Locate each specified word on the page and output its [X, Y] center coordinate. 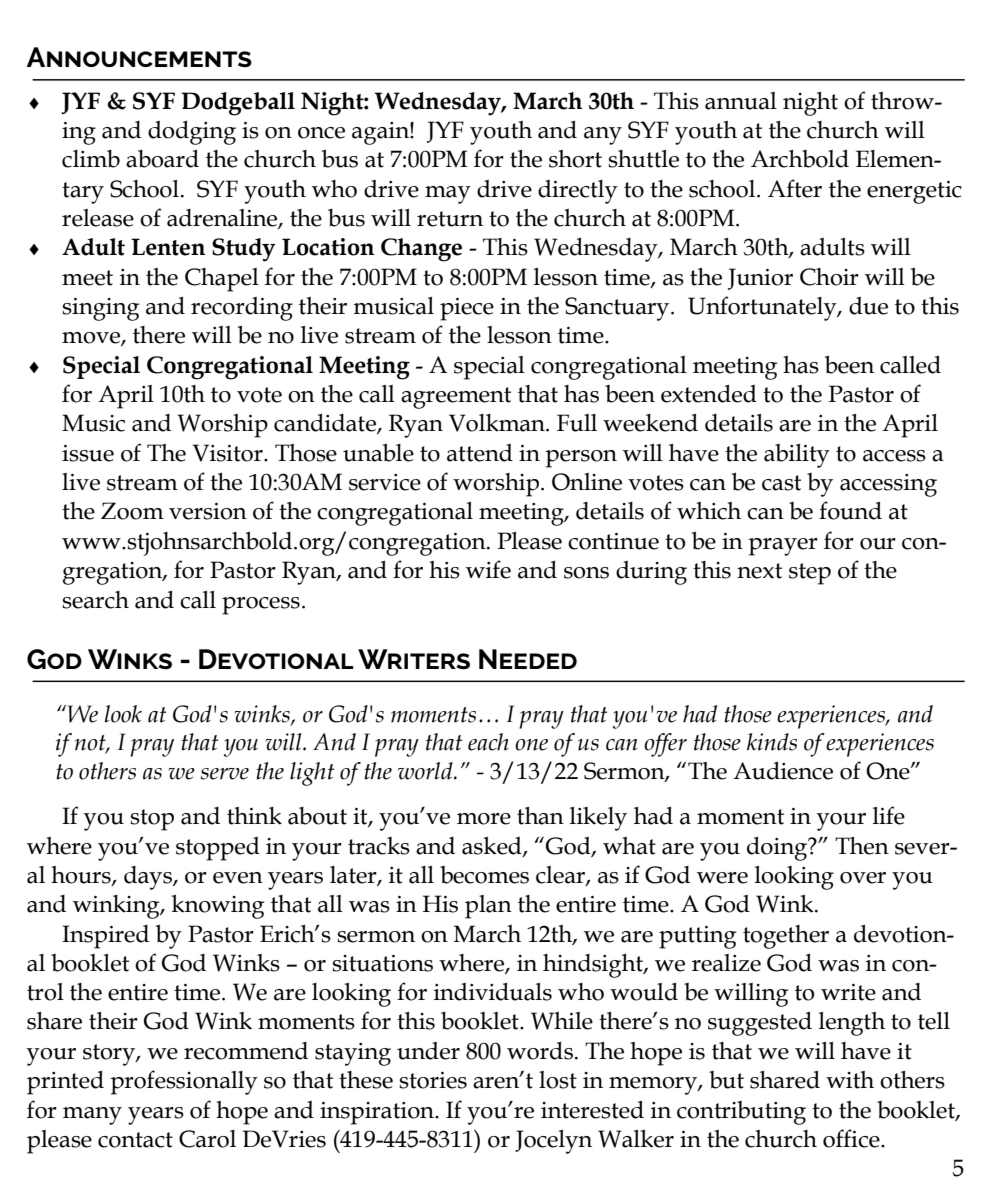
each [488, 742]
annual [741, 101]
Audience [783, 771]
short [575, 159]
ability [797, 456]
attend [480, 453]
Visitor [228, 453]
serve [225, 774]
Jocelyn [553, 1142]
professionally [184, 1082]
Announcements [139, 57]
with [850, 1080]
